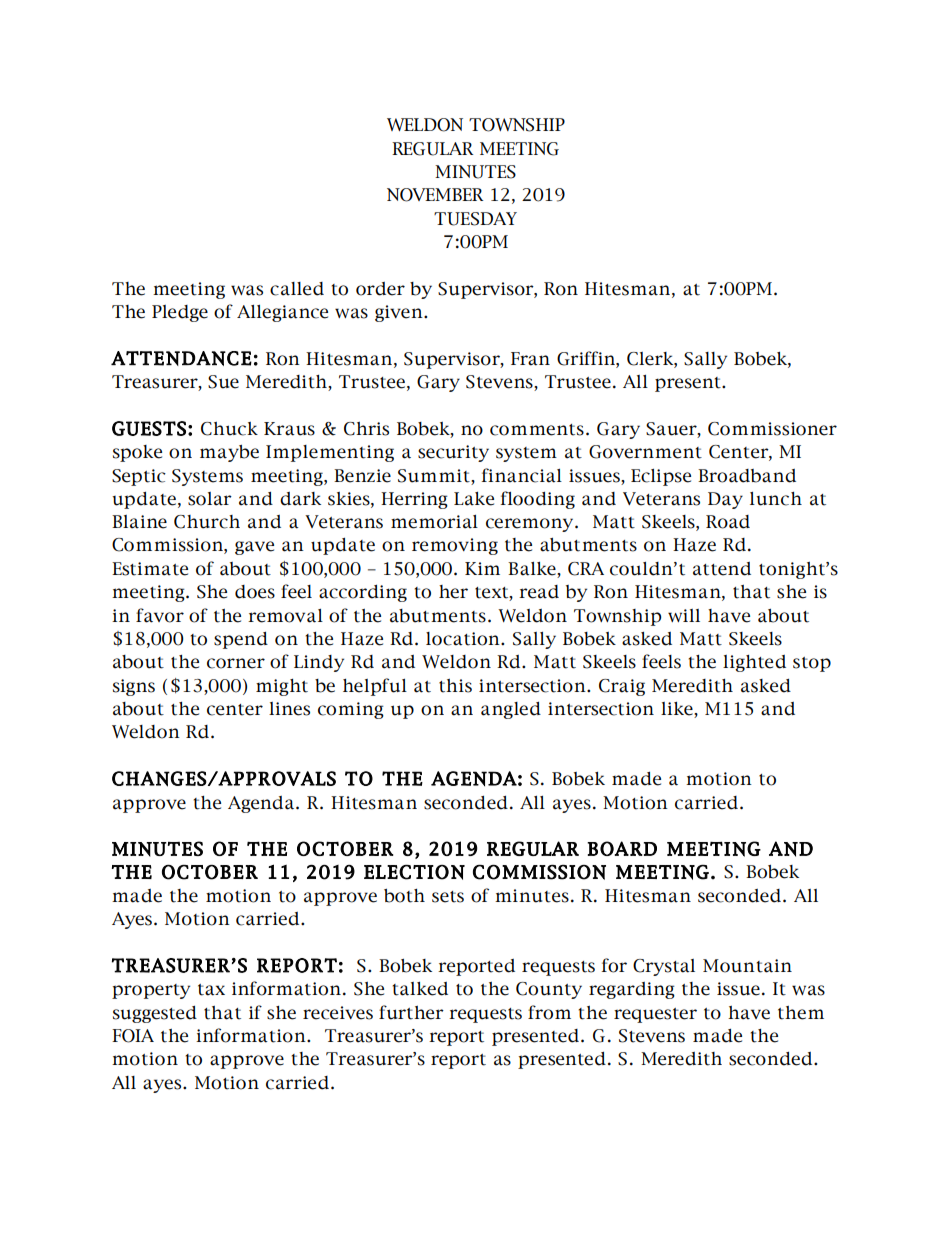 The height and width of the page is (1233, 952). Describe the element at coordinates (435, 195) in the page. I see `NOVEMBER` at that location.
